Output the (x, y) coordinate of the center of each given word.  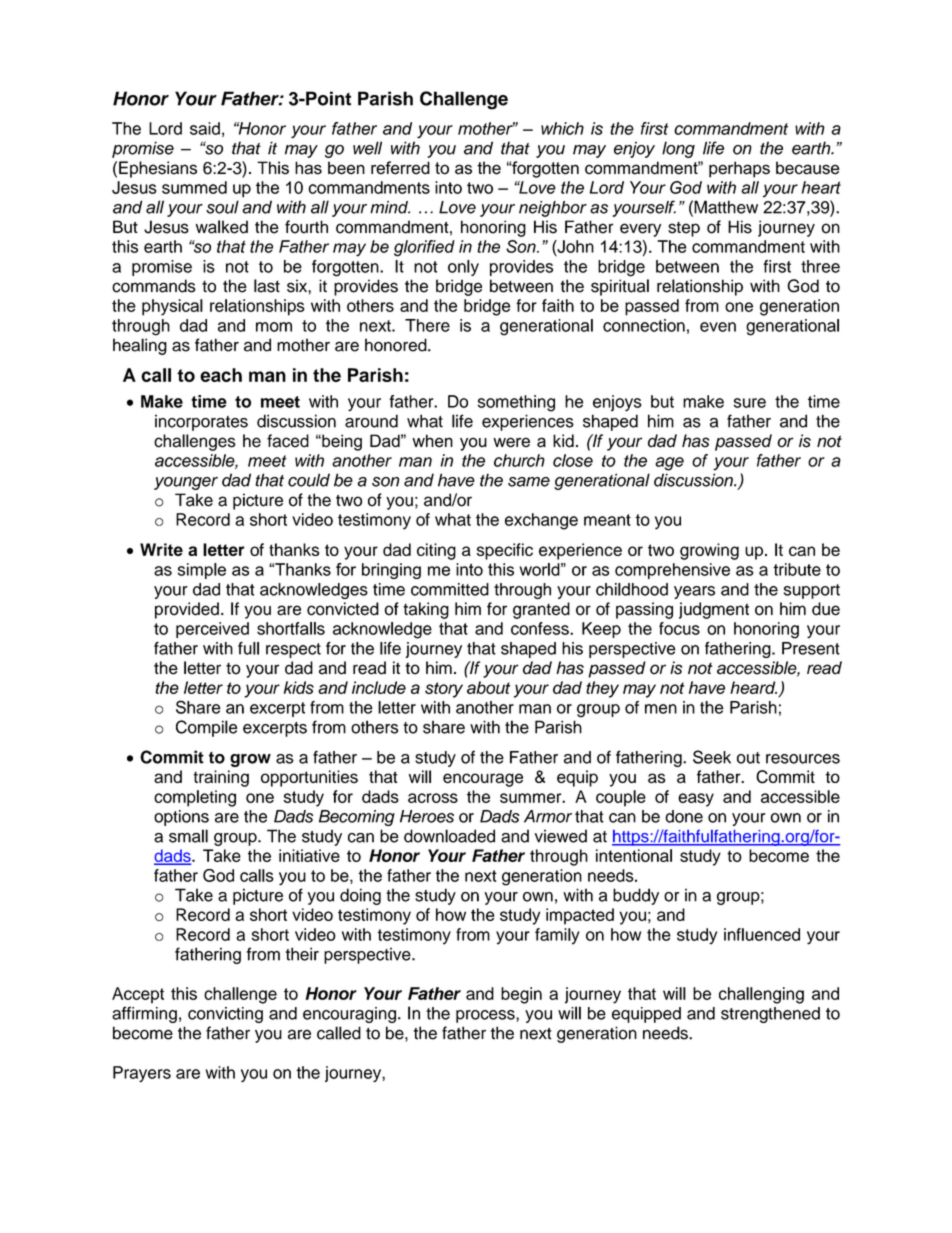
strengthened (770, 1015)
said (205, 128)
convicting (225, 1015)
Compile (207, 728)
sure (750, 403)
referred (400, 168)
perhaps (739, 169)
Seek (712, 757)
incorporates (201, 422)
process (486, 1016)
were (511, 442)
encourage (483, 780)
